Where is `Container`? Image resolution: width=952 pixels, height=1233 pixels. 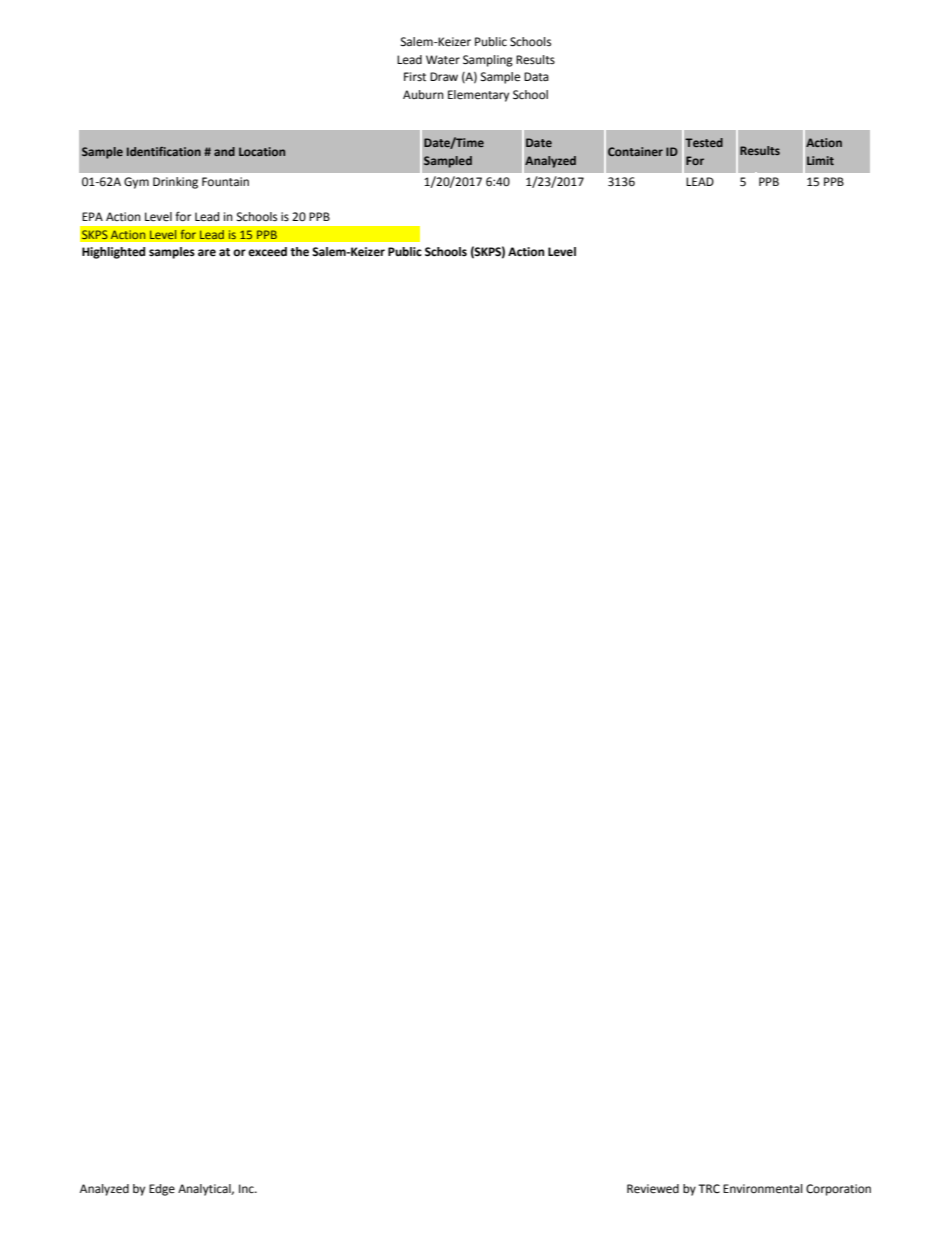 Container is located at coordinates (635, 151).
